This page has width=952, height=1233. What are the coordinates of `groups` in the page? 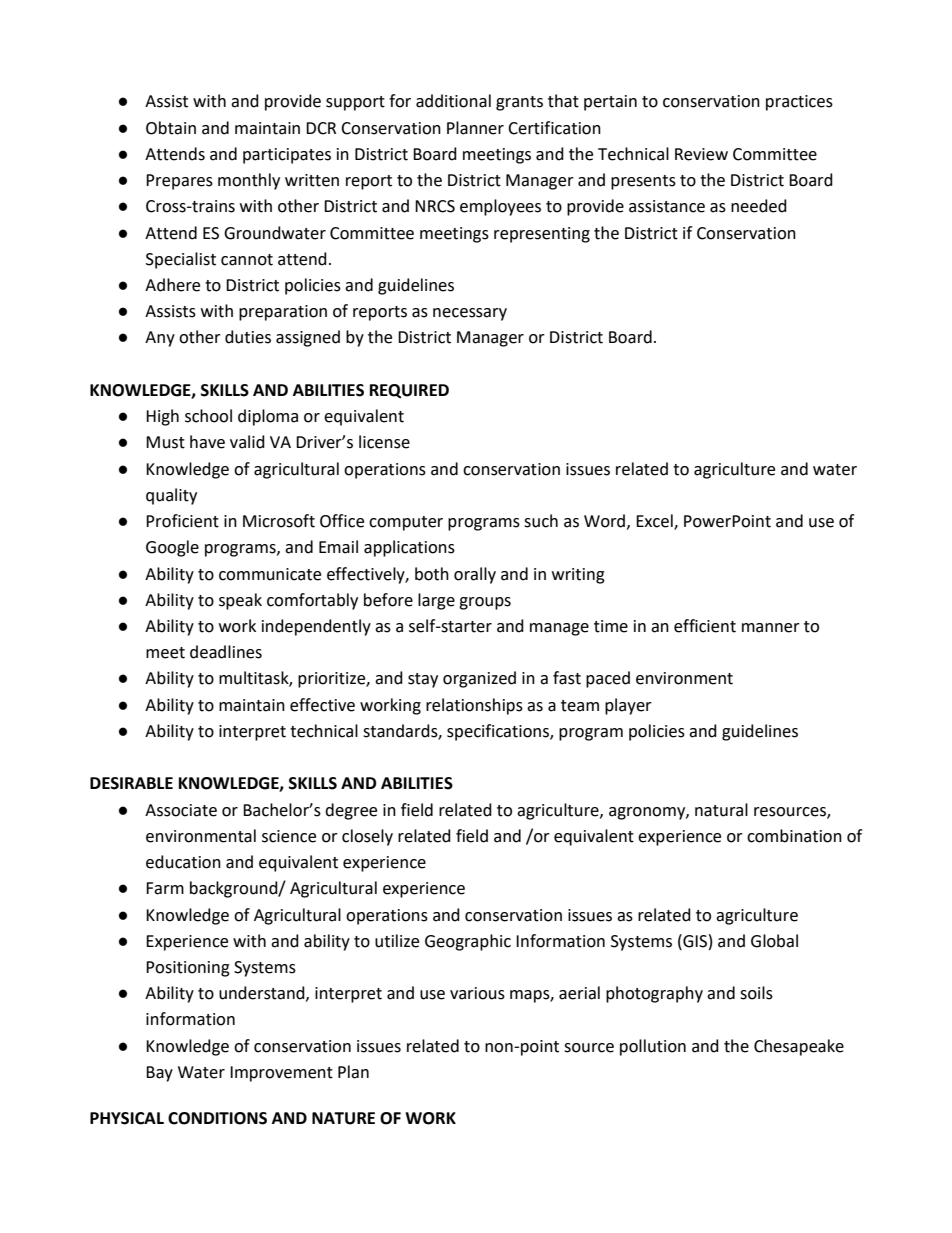 It's located at (485, 603).
